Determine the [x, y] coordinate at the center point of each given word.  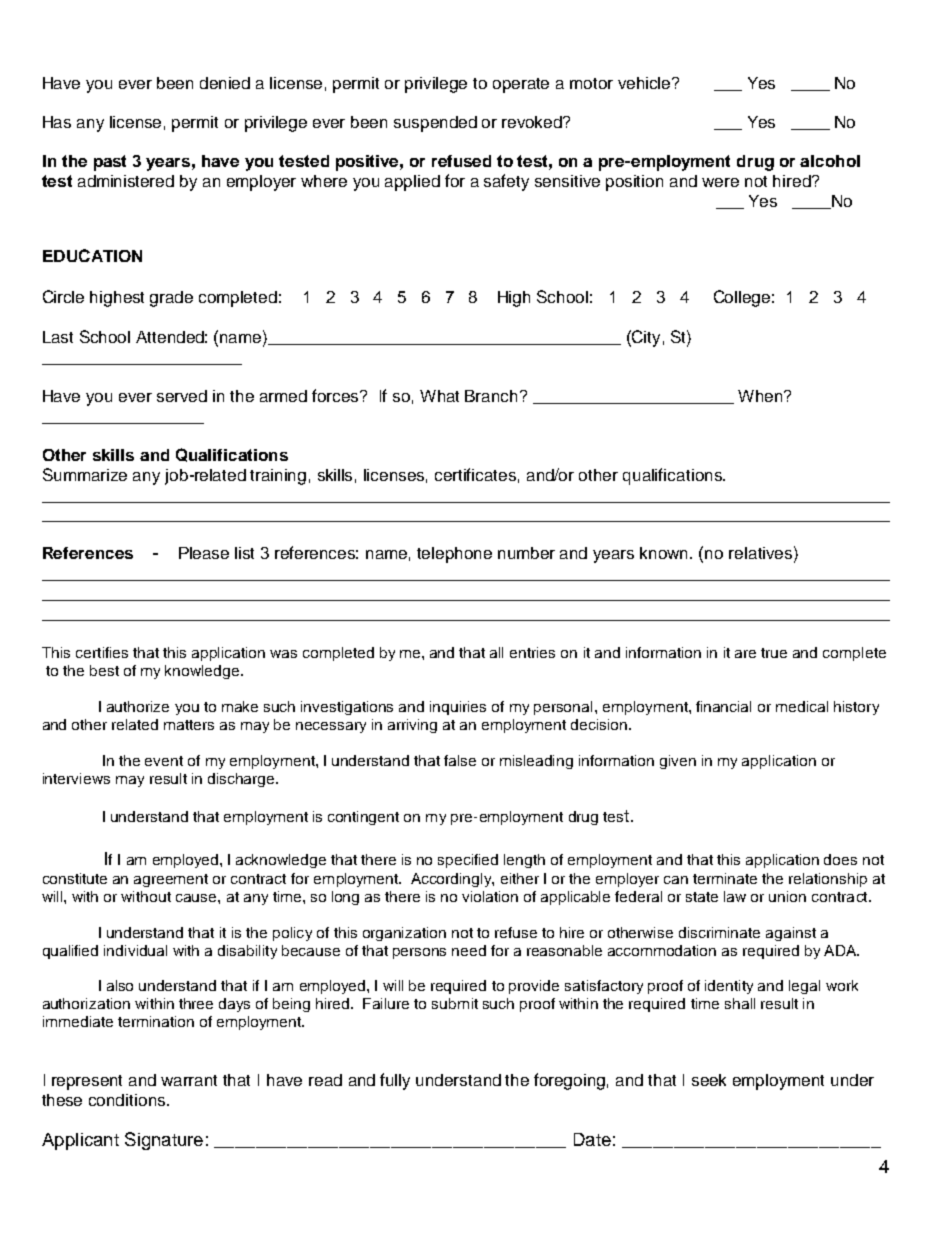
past [110, 163]
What [439, 396]
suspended [435, 124]
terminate [725, 878]
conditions [128, 1100]
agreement [171, 880]
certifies [102, 652]
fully [395, 1081]
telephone [454, 555]
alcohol [830, 161]
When [761, 396]
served [182, 396]
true [774, 653]
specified [468, 861]
